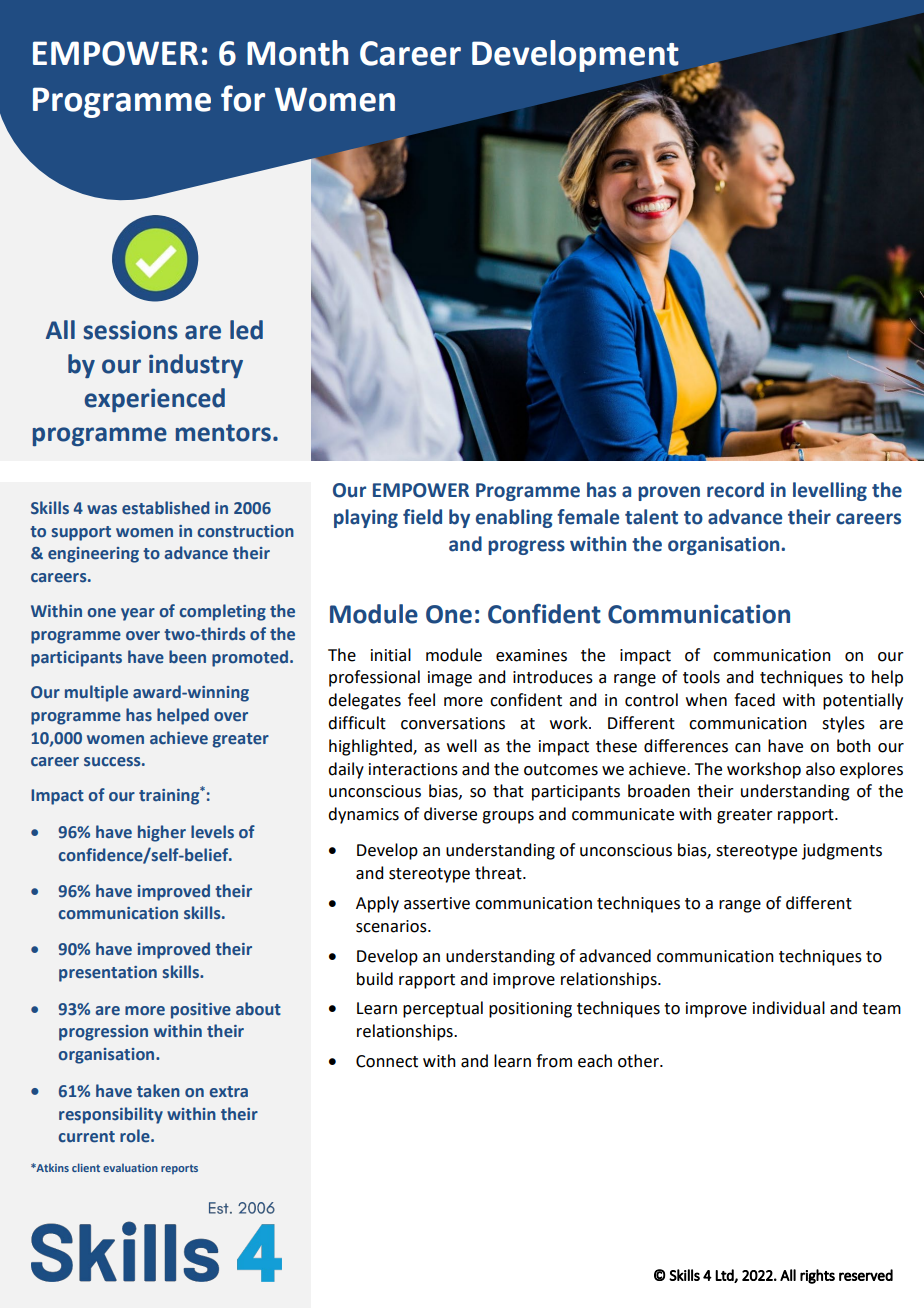 The height and width of the document is (1308, 924). What do you see at coordinates (450, 679) in the document?
I see `image` at bounding box center [450, 679].
